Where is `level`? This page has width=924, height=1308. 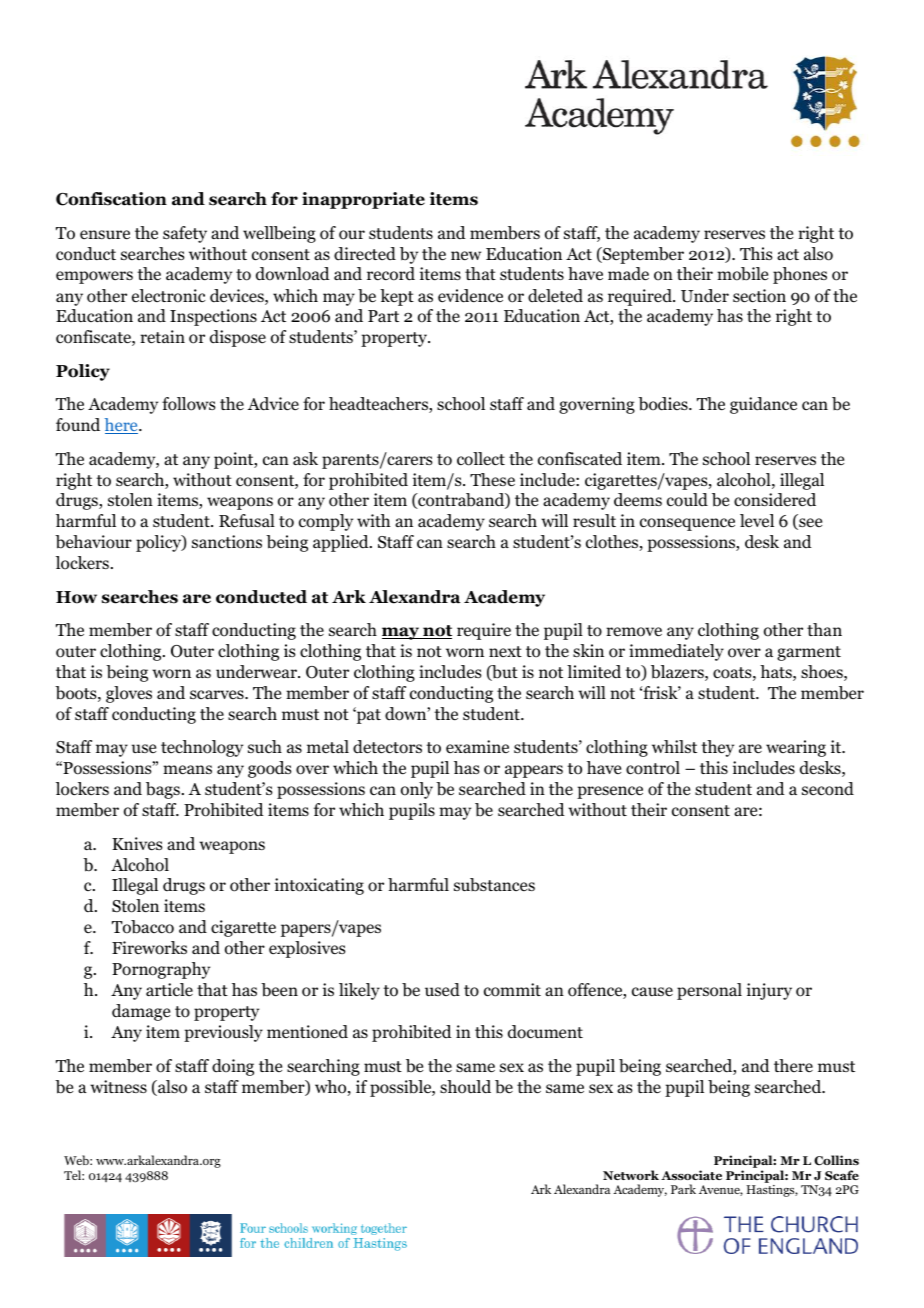
level is located at coordinates (757, 520).
